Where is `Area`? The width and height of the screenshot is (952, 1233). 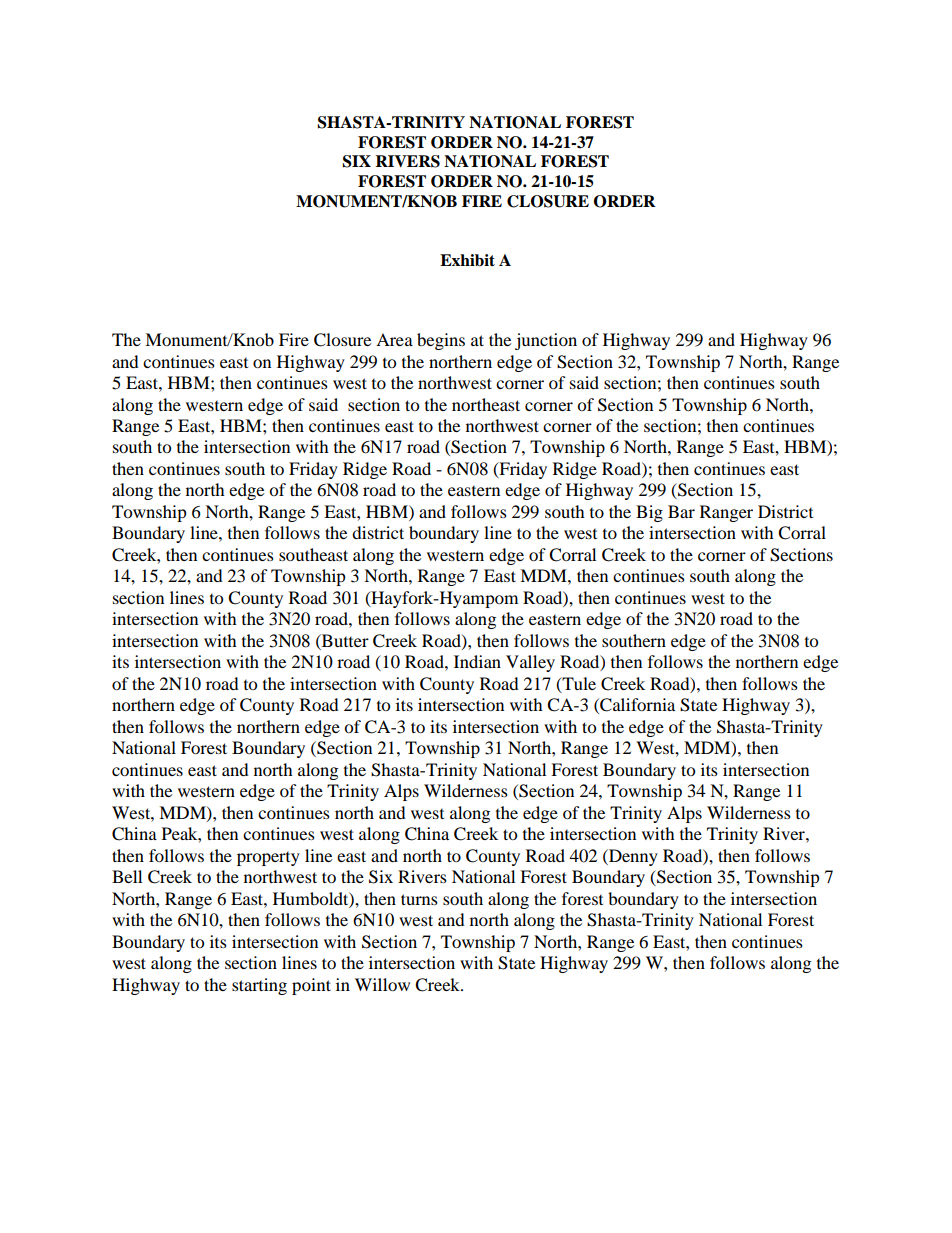
Area is located at coordinates (394, 339).
